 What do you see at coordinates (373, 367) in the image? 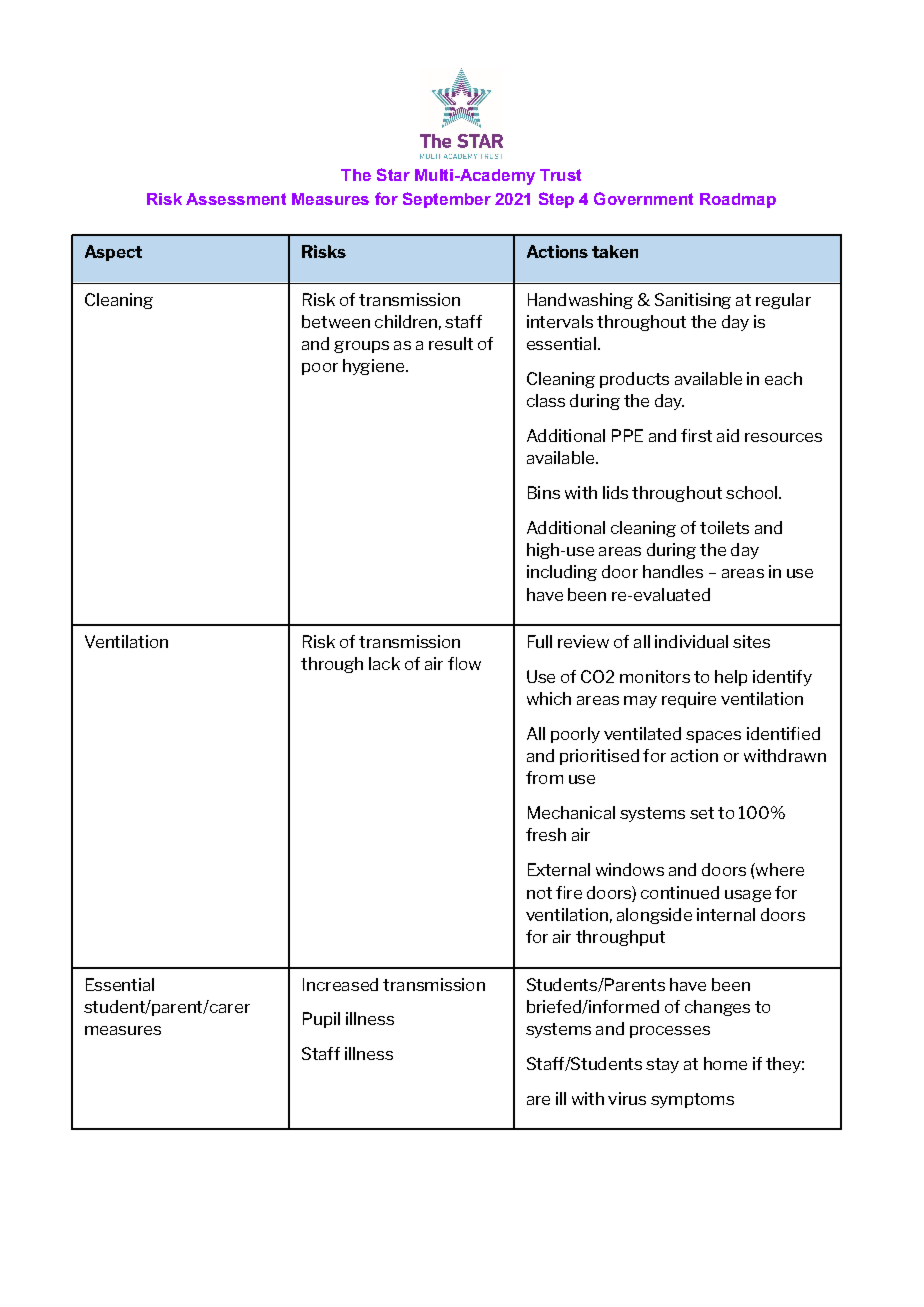
I see `hygiene` at bounding box center [373, 367].
